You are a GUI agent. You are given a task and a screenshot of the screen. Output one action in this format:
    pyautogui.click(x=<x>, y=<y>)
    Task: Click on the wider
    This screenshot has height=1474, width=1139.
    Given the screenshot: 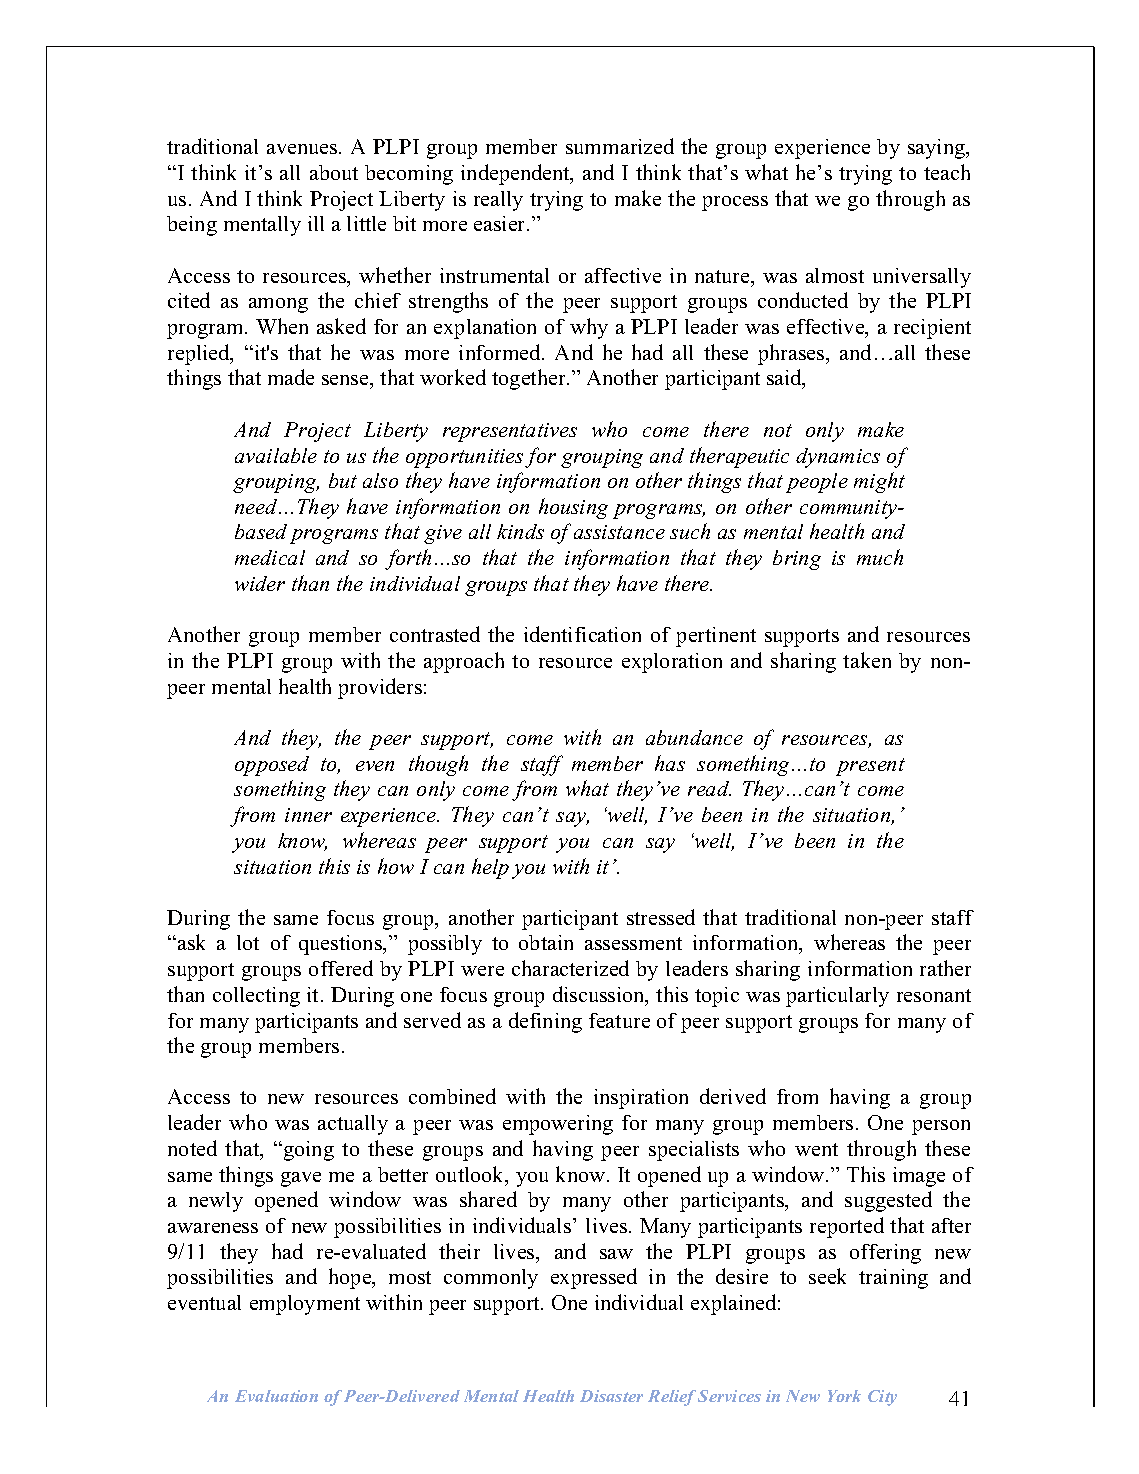 What is the action you would take?
    pyautogui.click(x=260, y=583)
